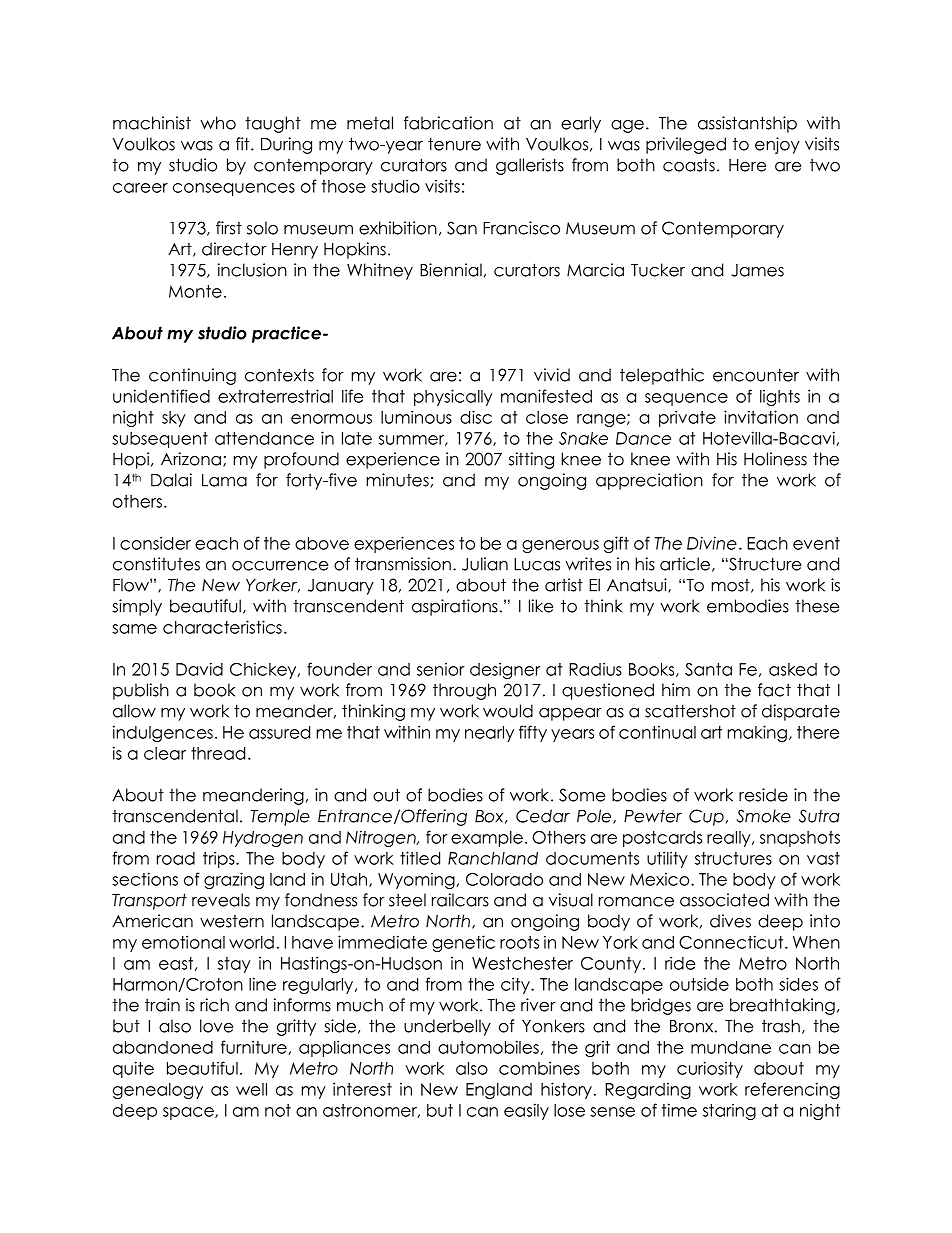 The height and width of the document is (1233, 952). What do you see at coordinates (455, 607) in the document?
I see `aspirations` at bounding box center [455, 607].
